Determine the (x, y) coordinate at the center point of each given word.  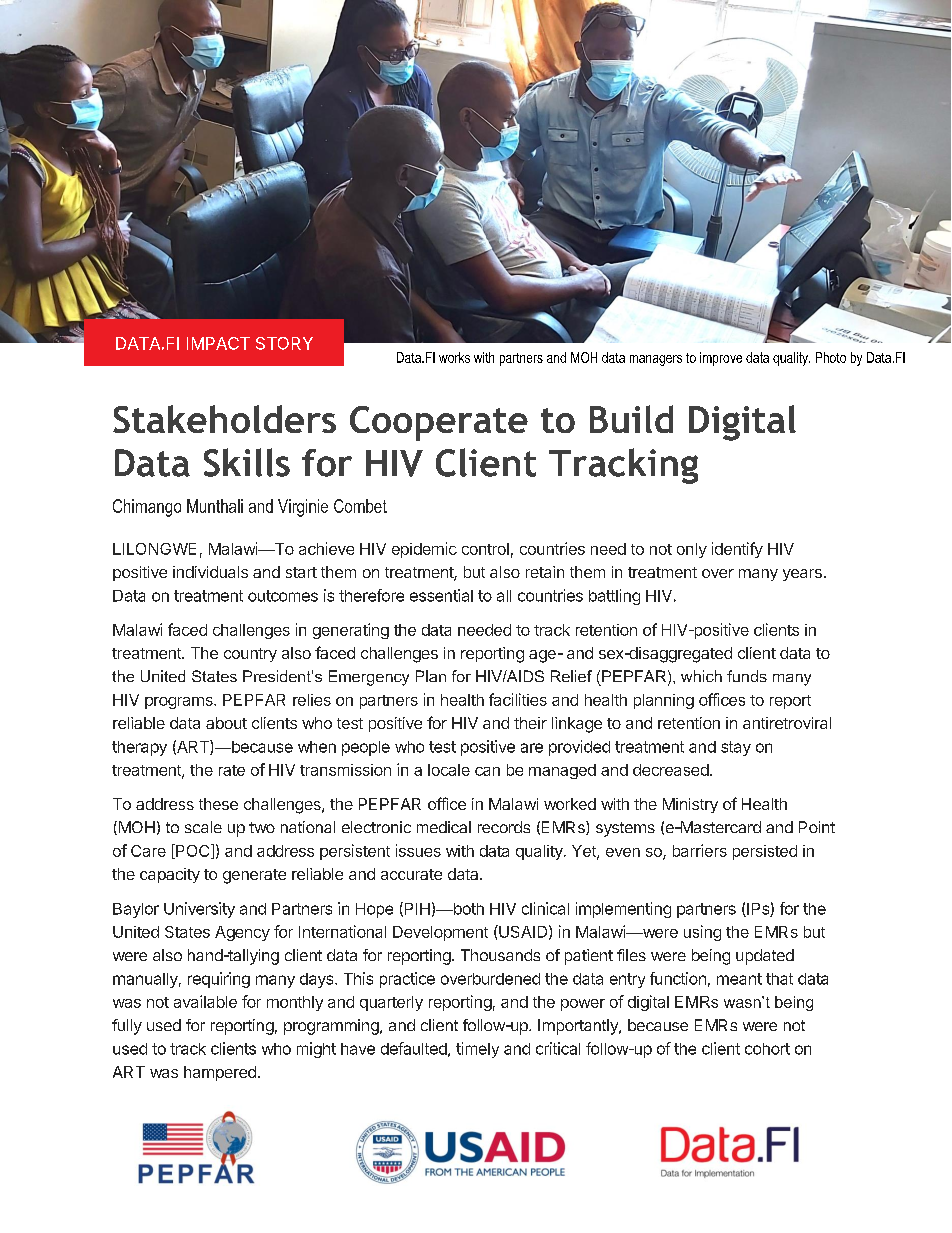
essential (441, 595)
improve (721, 359)
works (454, 357)
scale (203, 827)
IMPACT (218, 343)
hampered (220, 1073)
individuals (210, 572)
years (802, 575)
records (504, 827)
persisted (765, 852)
